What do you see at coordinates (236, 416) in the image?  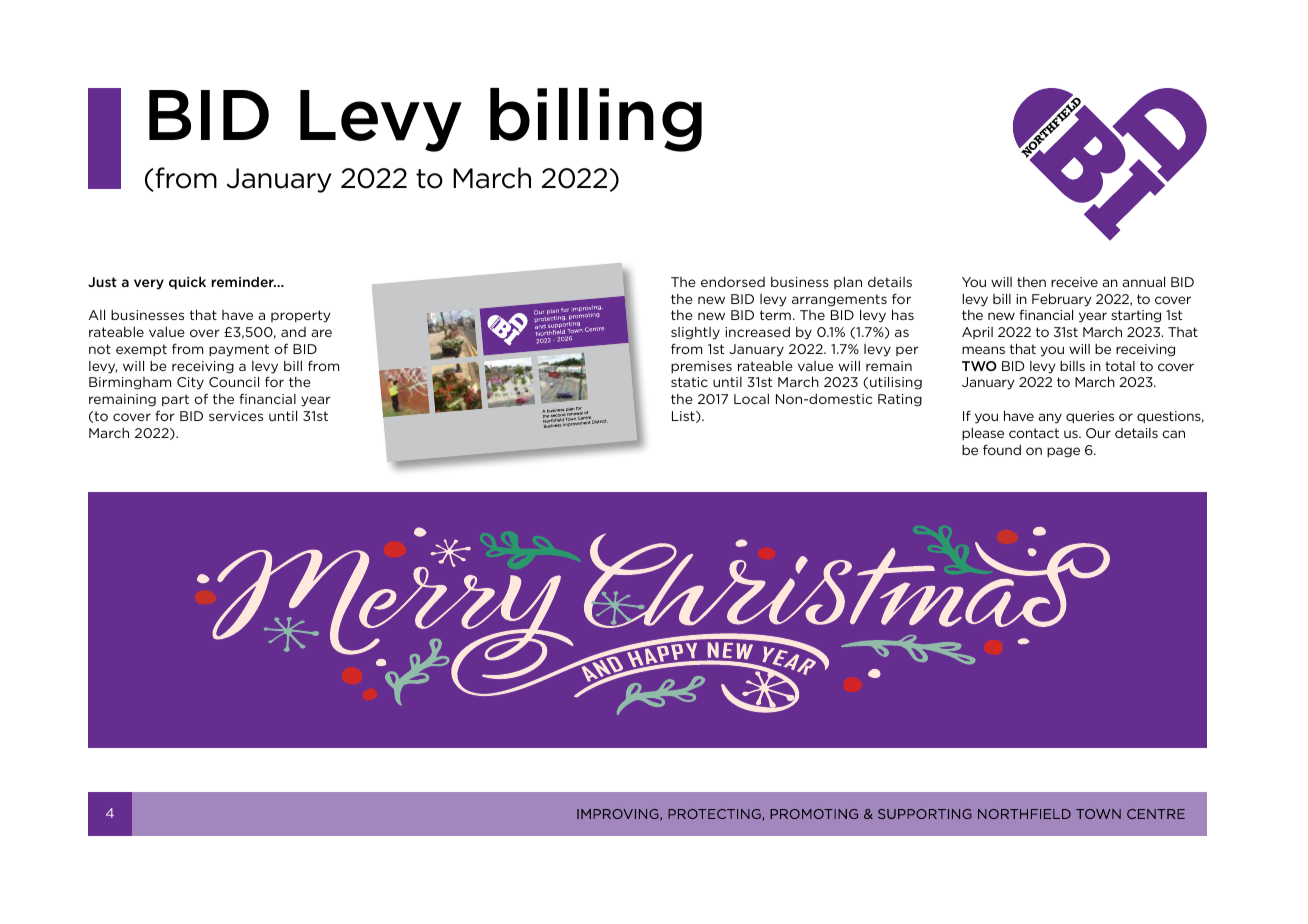 I see `services` at bounding box center [236, 416].
